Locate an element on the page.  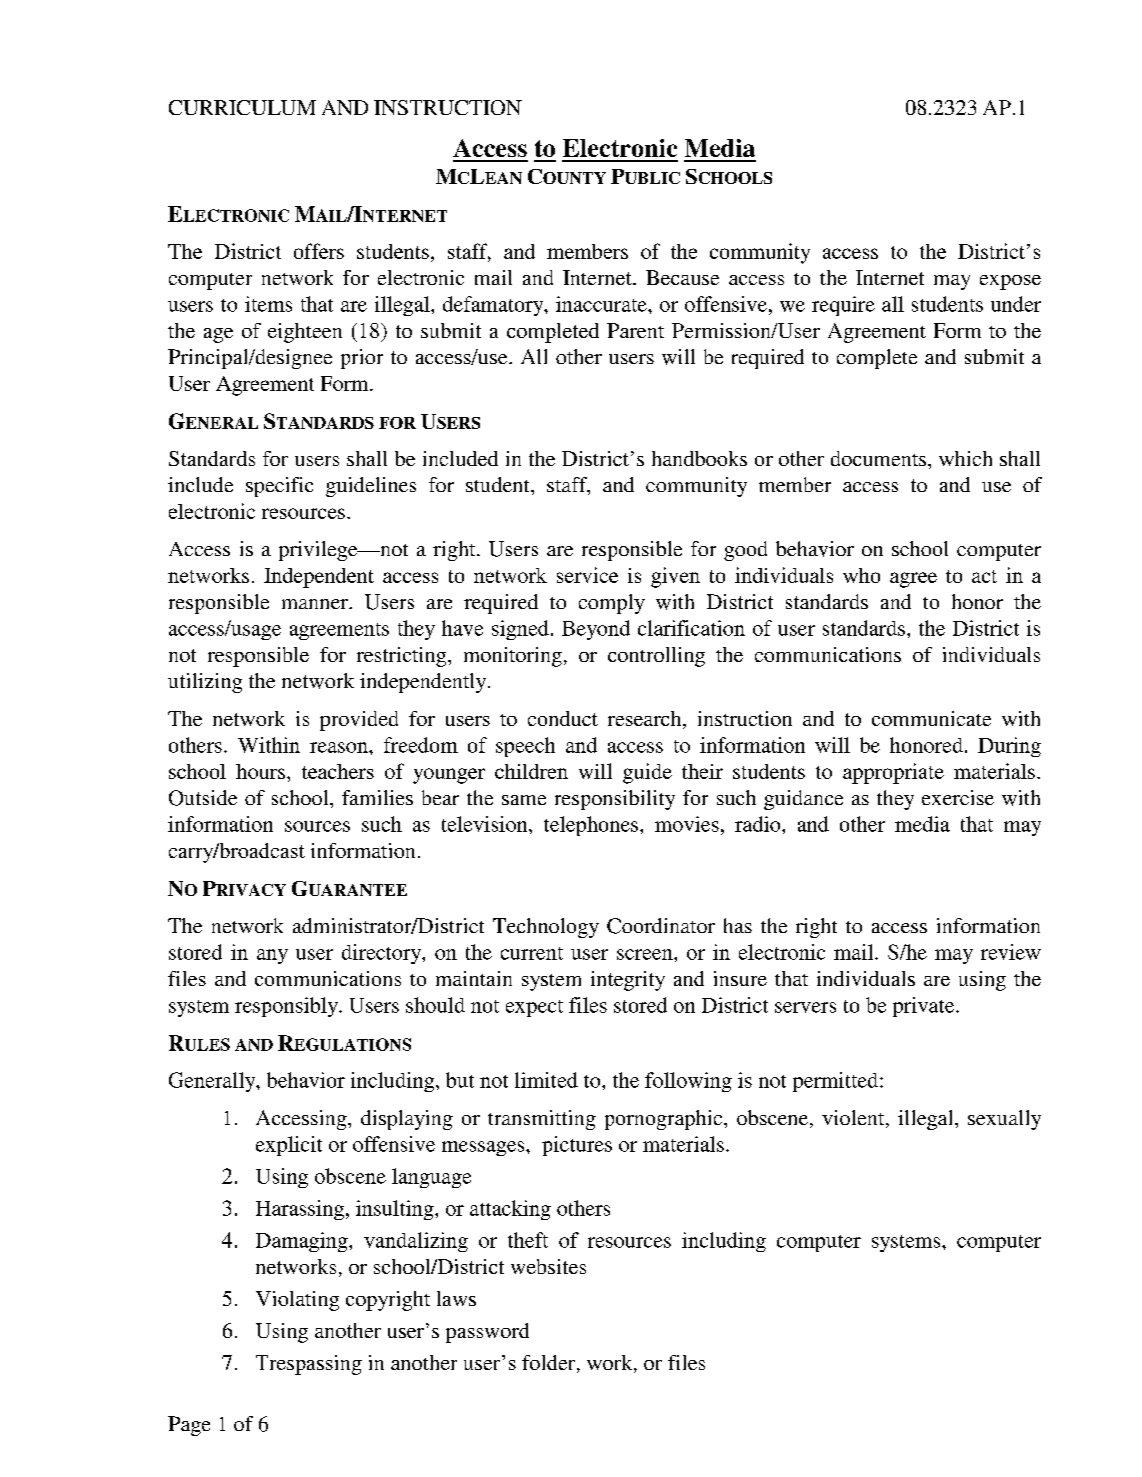
private is located at coordinates (925, 1007).
